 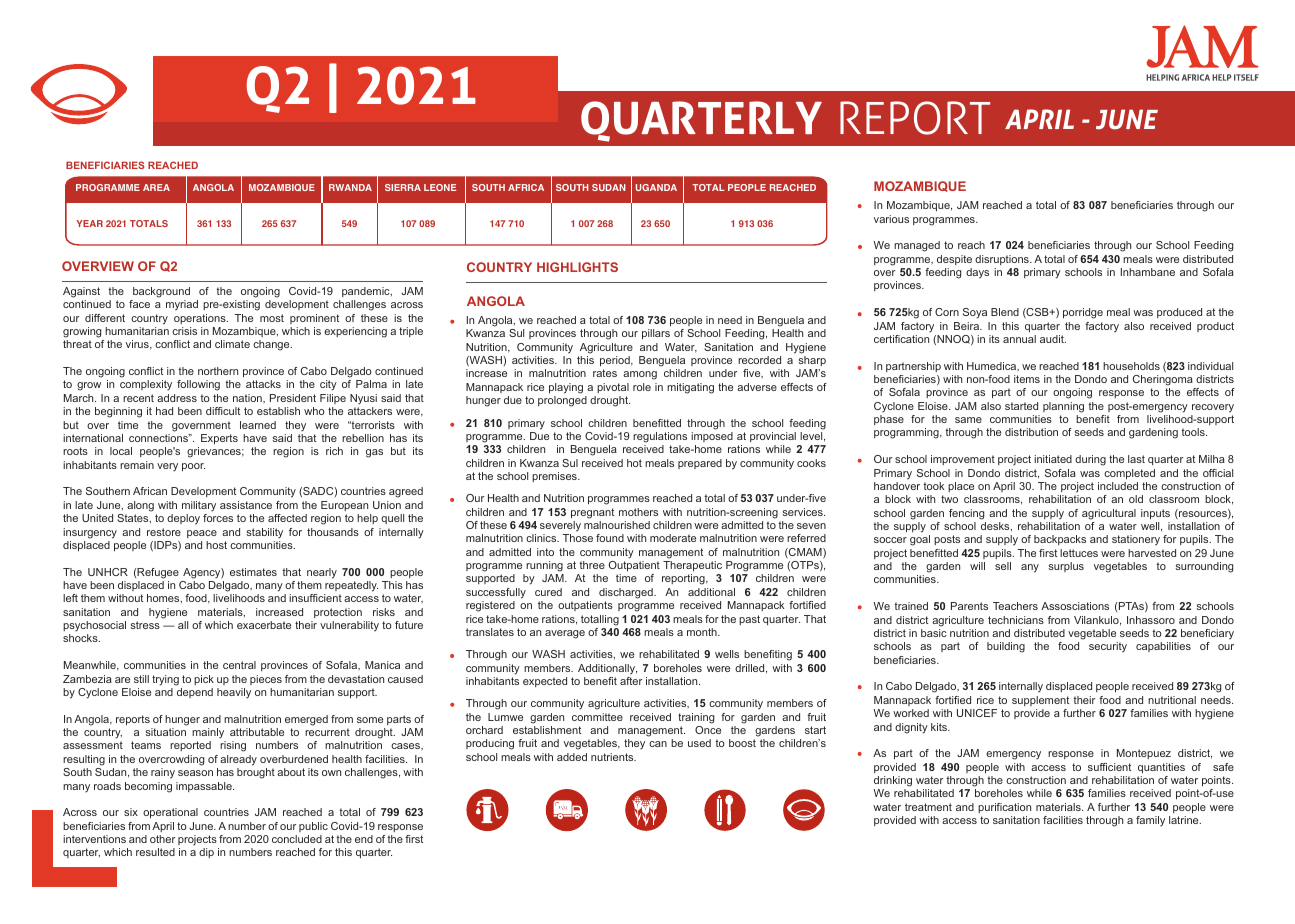 What do you see at coordinates (703, 632) in the screenshot?
I see `month` at bounding box center [703, 632].
